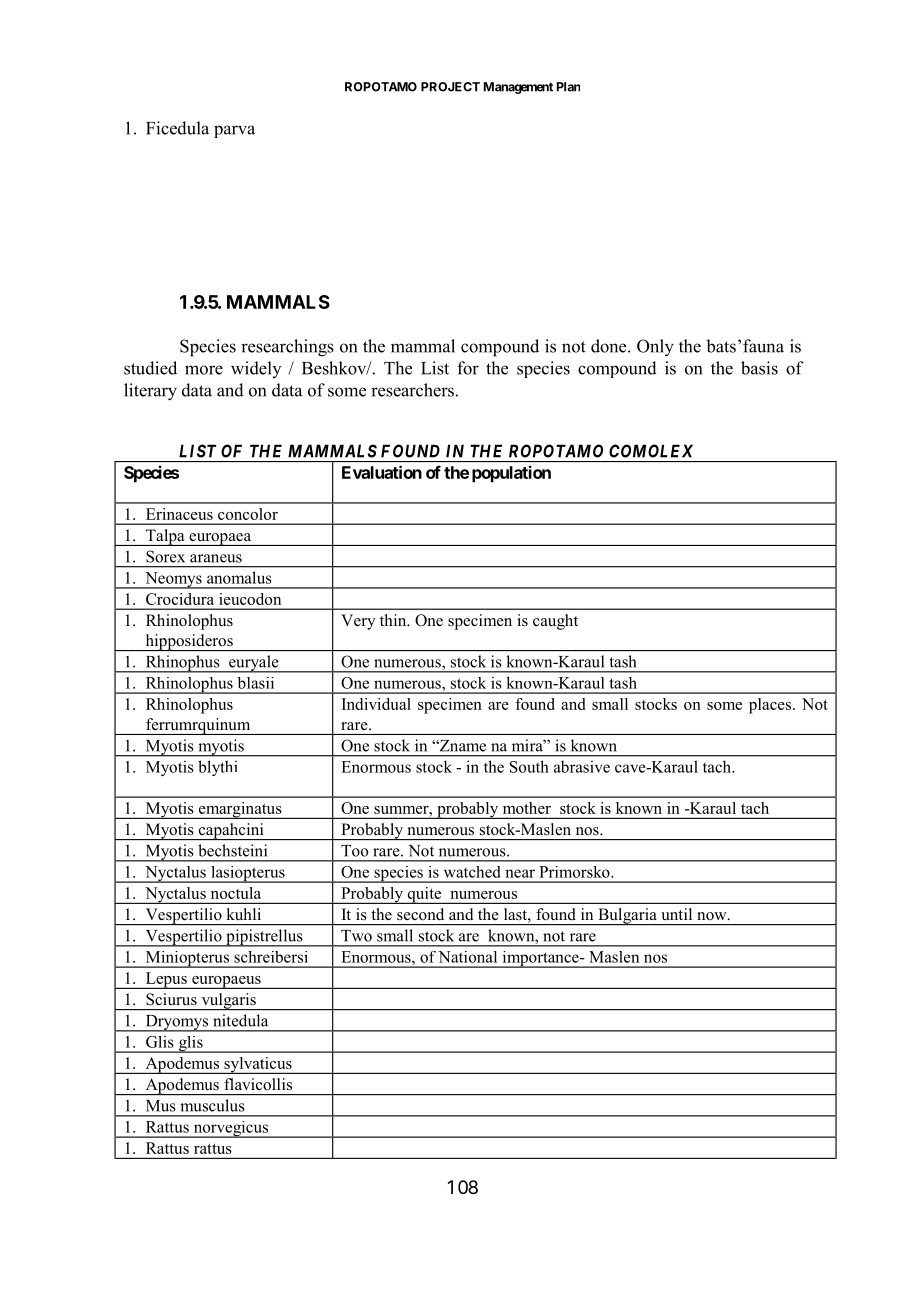 The image size is (924, 1308). I want to click on thin, so click(394, 620).
